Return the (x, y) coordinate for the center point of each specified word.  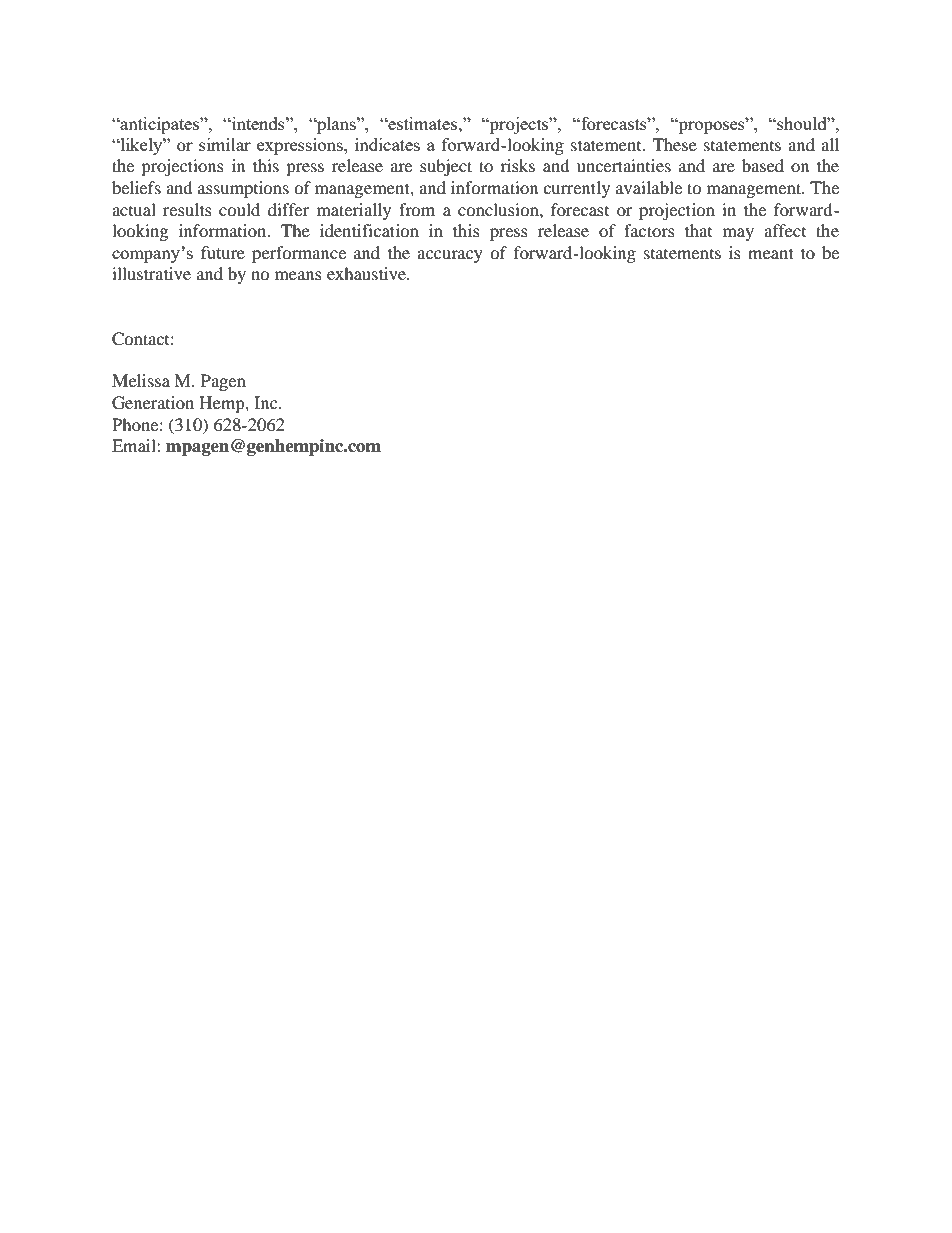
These (675, 144)
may (738, 234)
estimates (423, 123)
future (223, 252)
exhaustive (368, 273)
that (698, 230)
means (298, 275)
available (649, 187)
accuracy (450, 256)
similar (225, 144)
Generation (153, 403)
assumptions (243, 189)
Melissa (141, 380)
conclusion (499, 209)
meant (771, 253)
